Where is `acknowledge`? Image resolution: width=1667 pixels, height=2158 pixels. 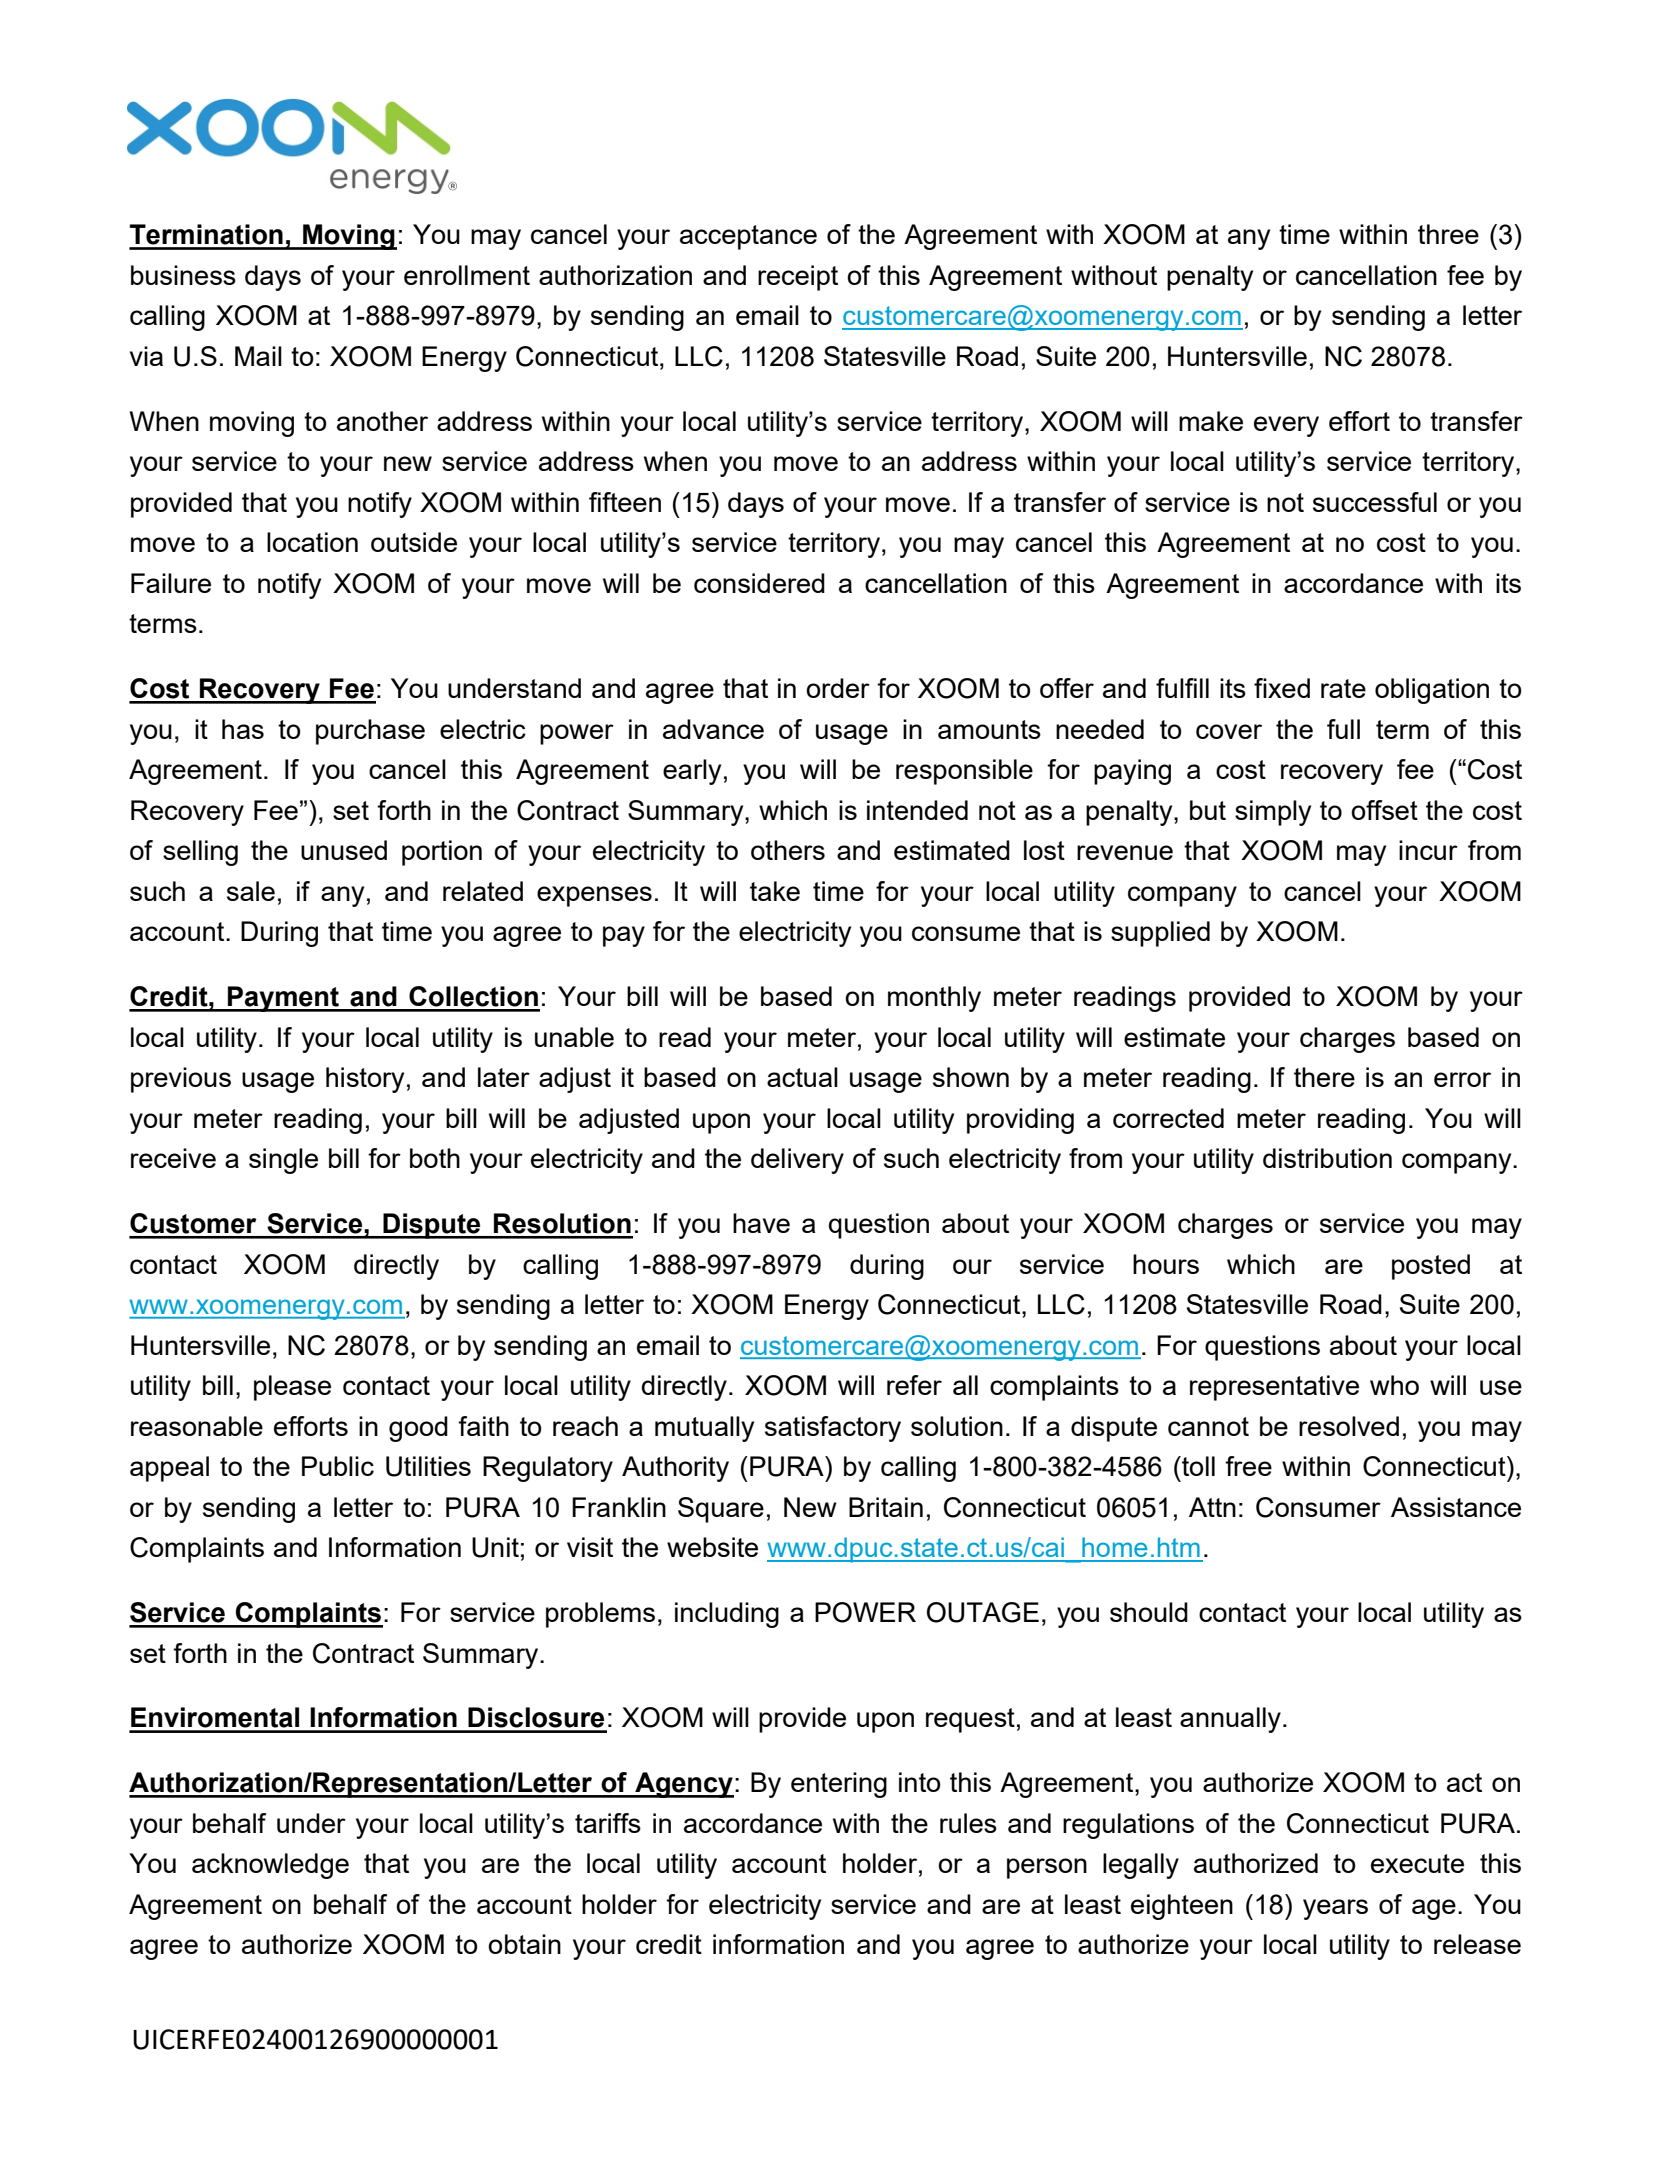
acknowledge is located at coordinates (270, 1866).
